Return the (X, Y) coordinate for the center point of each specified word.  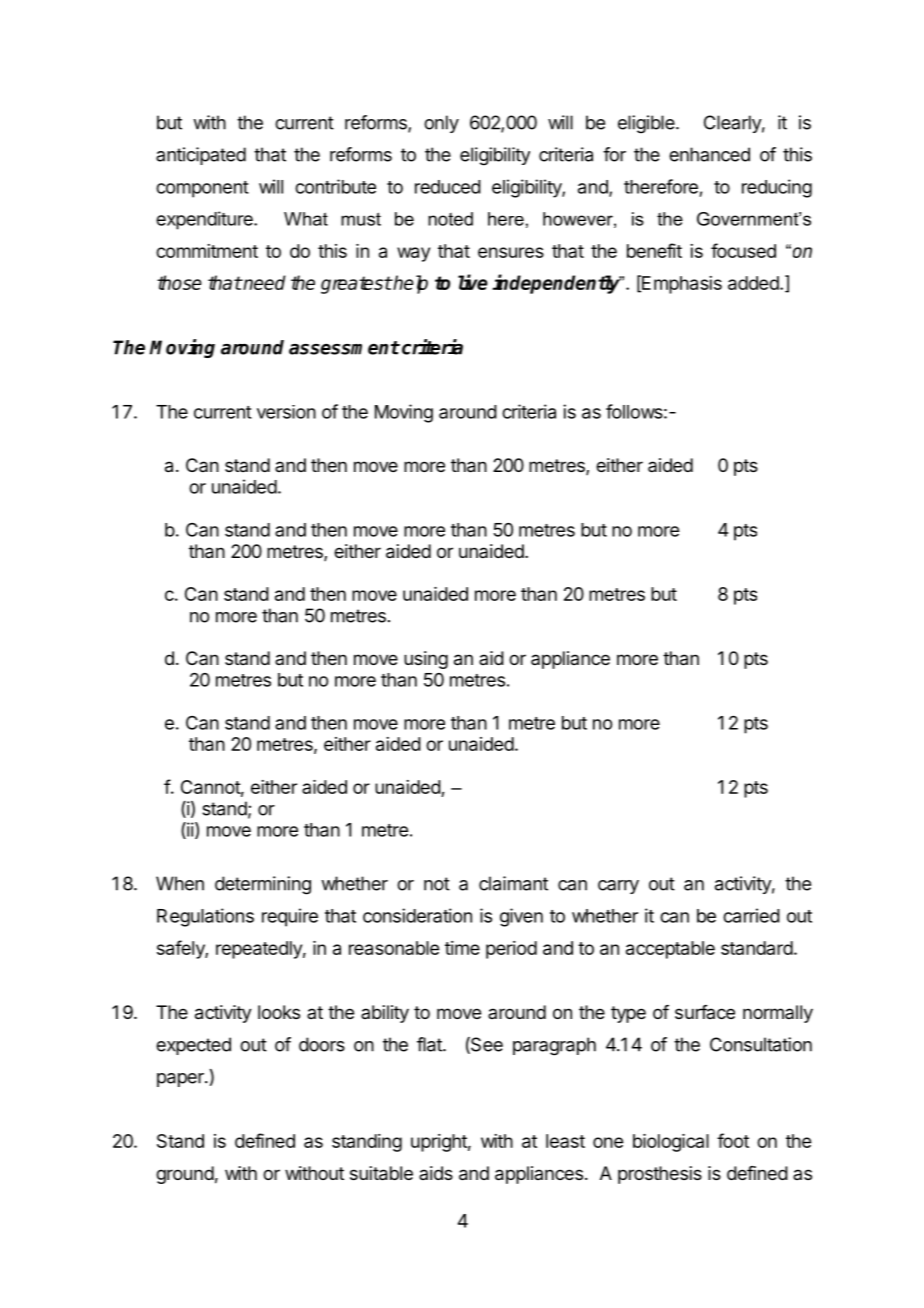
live (473, 282)
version (286, 412)
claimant (513, 883)
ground (185, 1175)
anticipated (201, 156)
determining (263, 885)
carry (618, 887)
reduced (448, 187)
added (753, 283)
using (426, 660)
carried (751, 915)
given (521, 917)
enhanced (709, 154)
